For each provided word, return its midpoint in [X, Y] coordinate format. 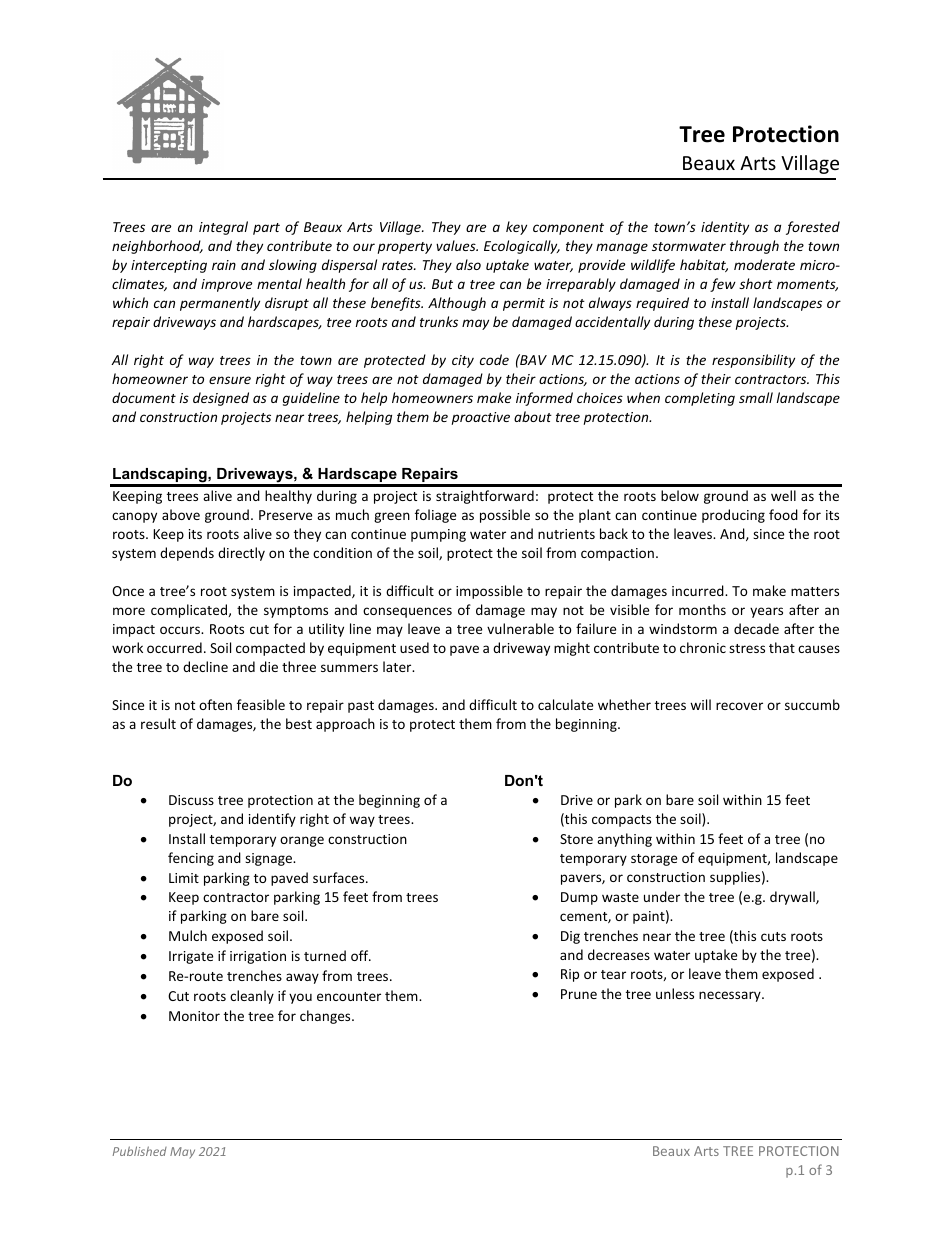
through [754, 247]
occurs [181, 630]
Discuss [191, 800]
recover [739, 706]
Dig [570, 937]
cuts [773, 936]
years [766, 612]
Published [140, 1151]
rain [224, 265]
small [756, 397]
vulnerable [520, 628]
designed [221, 399]
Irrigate [191, 957]
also [468, 264]
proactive [481, 418]
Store [576, 839]
